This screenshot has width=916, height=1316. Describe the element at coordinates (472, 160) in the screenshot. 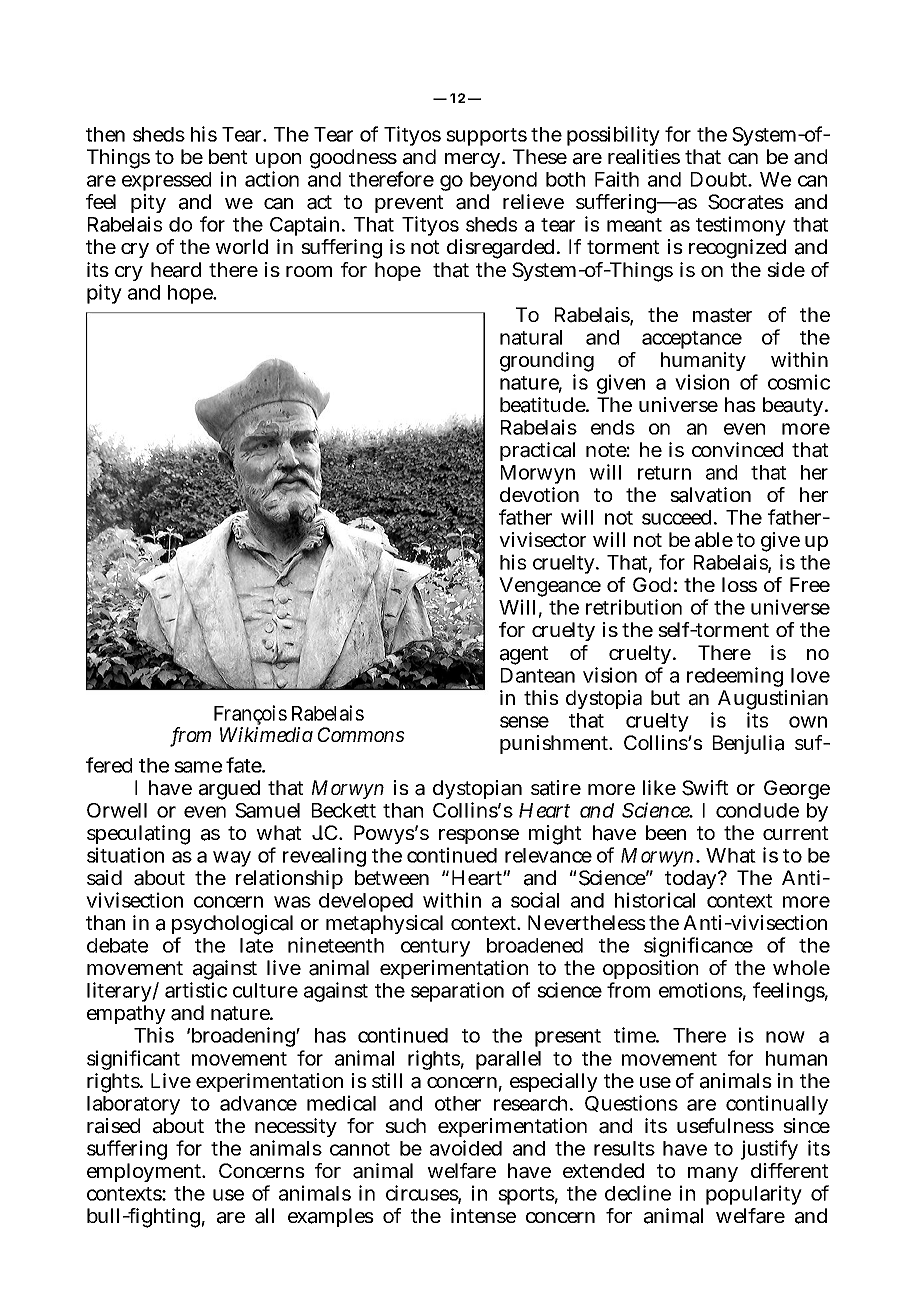

I see `mercy` at that location.
